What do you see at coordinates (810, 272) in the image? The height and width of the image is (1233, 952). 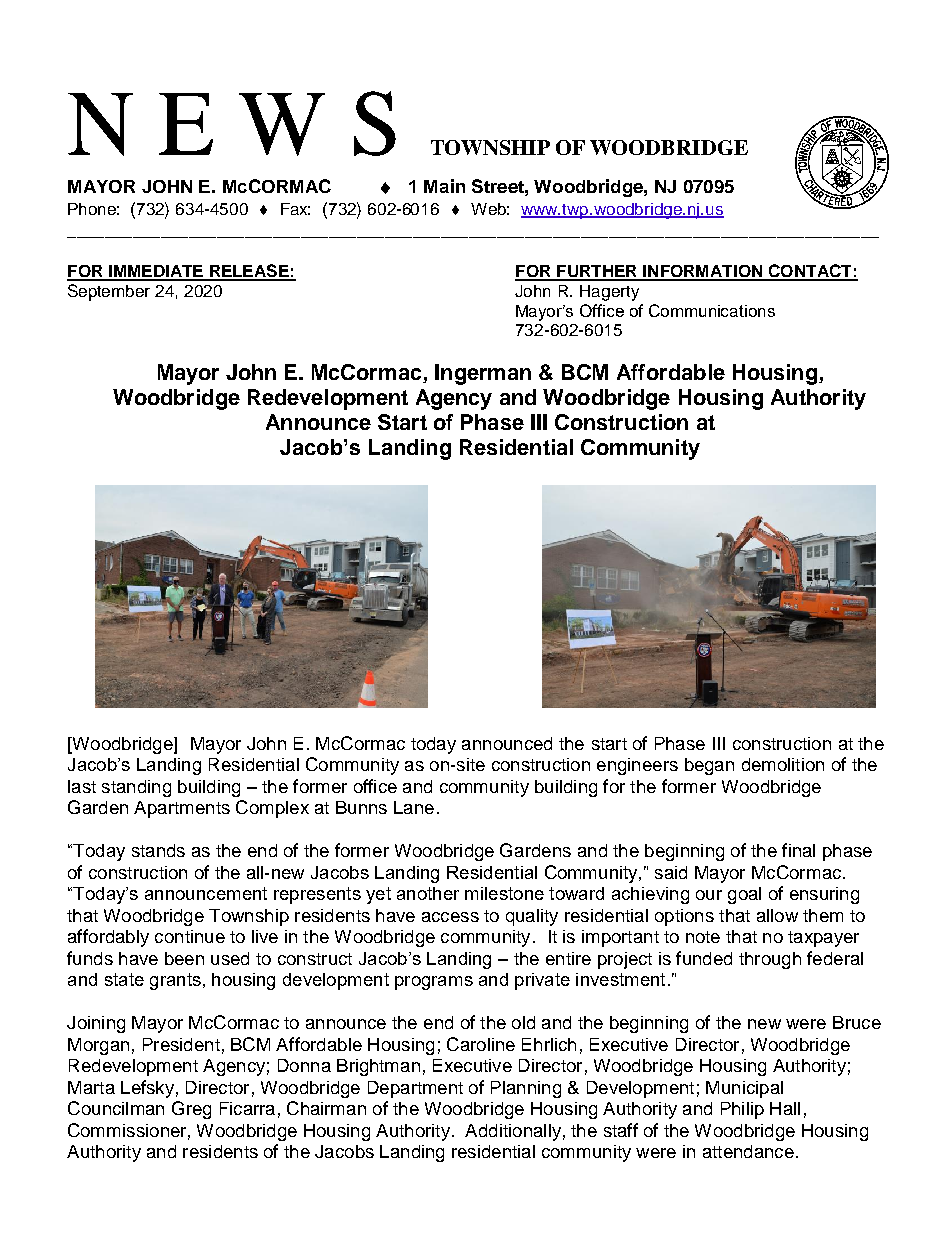 I see `CONTACT` at bounding box center [810, 272].
